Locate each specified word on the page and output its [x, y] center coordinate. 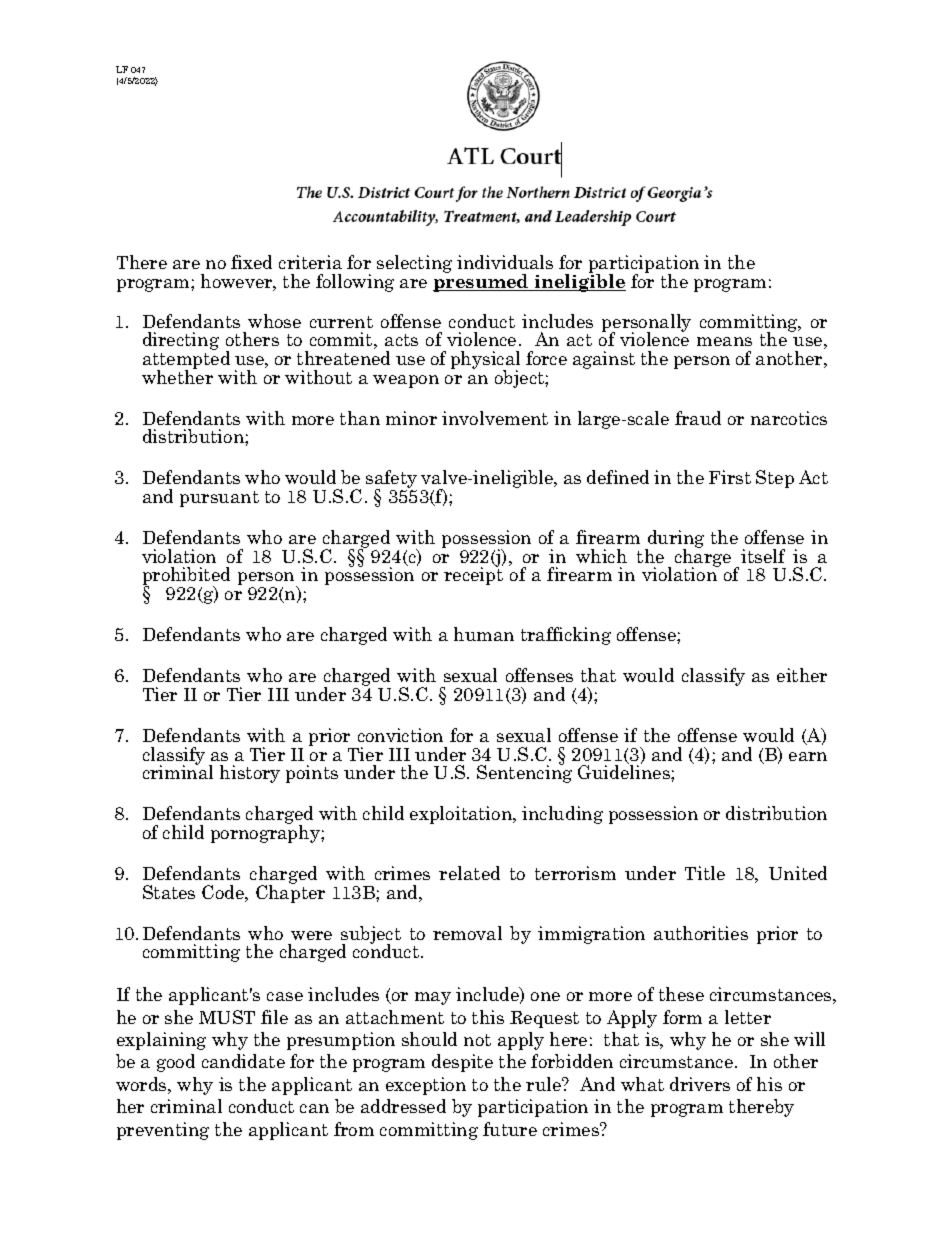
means [724, 341]
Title [705, 873]
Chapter [290, 893]
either [802, 675]
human [484, 634]
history [250, 774]
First [730, 477]
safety [391, 480]
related [469, 873]
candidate [243, 1061]
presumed [482, 282]
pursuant [219, 499]
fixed [251, 262]
